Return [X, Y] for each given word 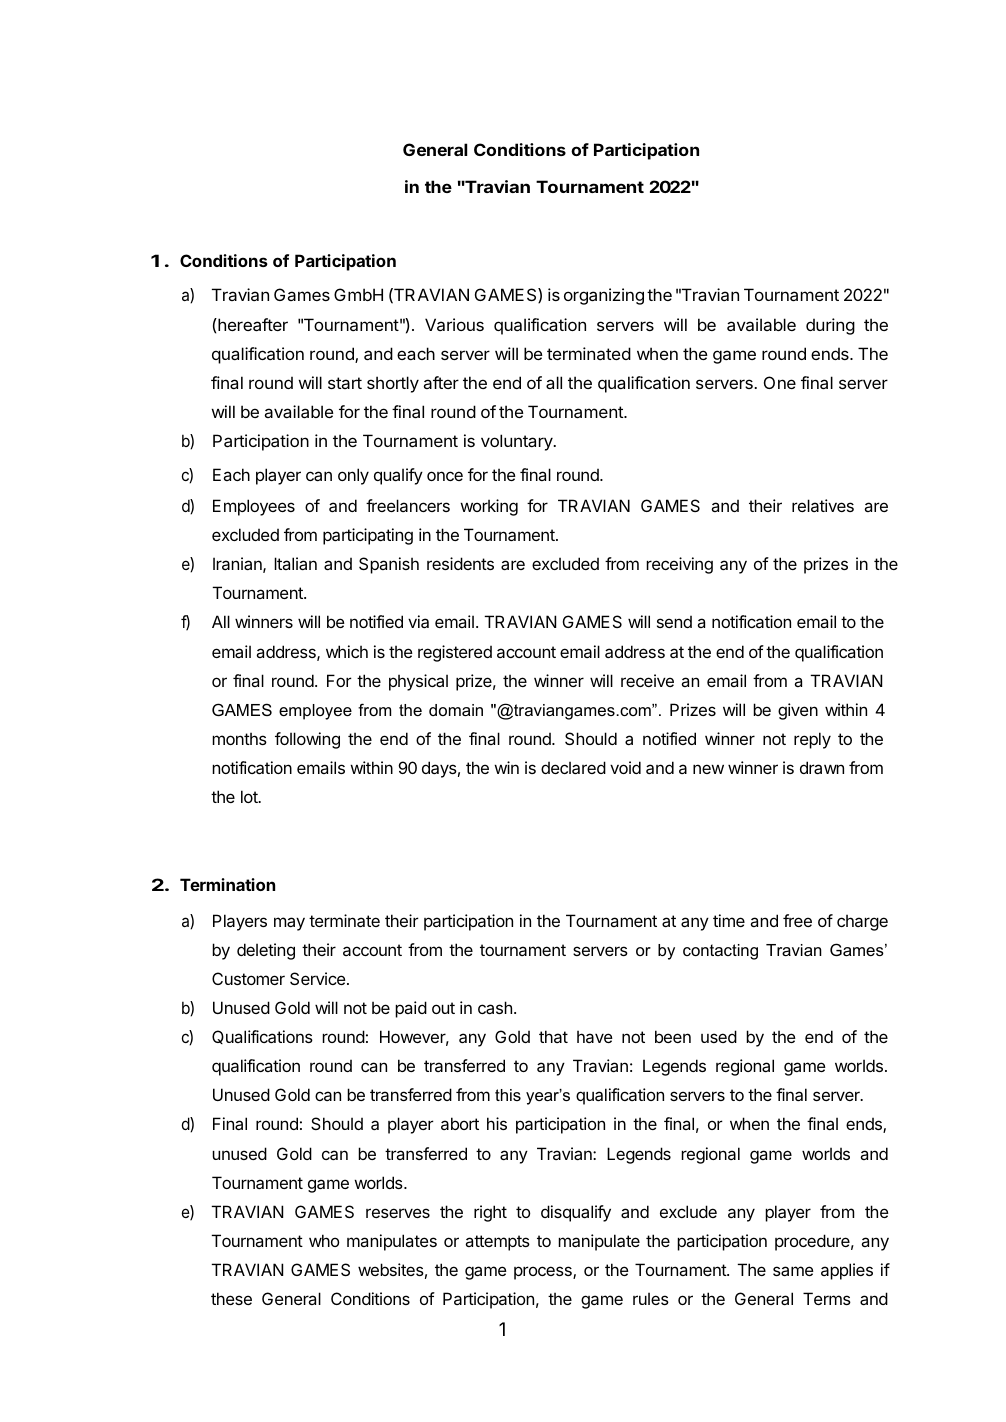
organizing [604, 296]
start [345, 383]
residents [460, 563]
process [544, 1273]
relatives [823, 505]
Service [318, 978]
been [673, 1036]
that [553, 1036]
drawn [822, 767]
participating [368, 536]
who [324, 1240]
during [830, 326]
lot [250, 796]
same [793, 1271]
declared [573, 767]
